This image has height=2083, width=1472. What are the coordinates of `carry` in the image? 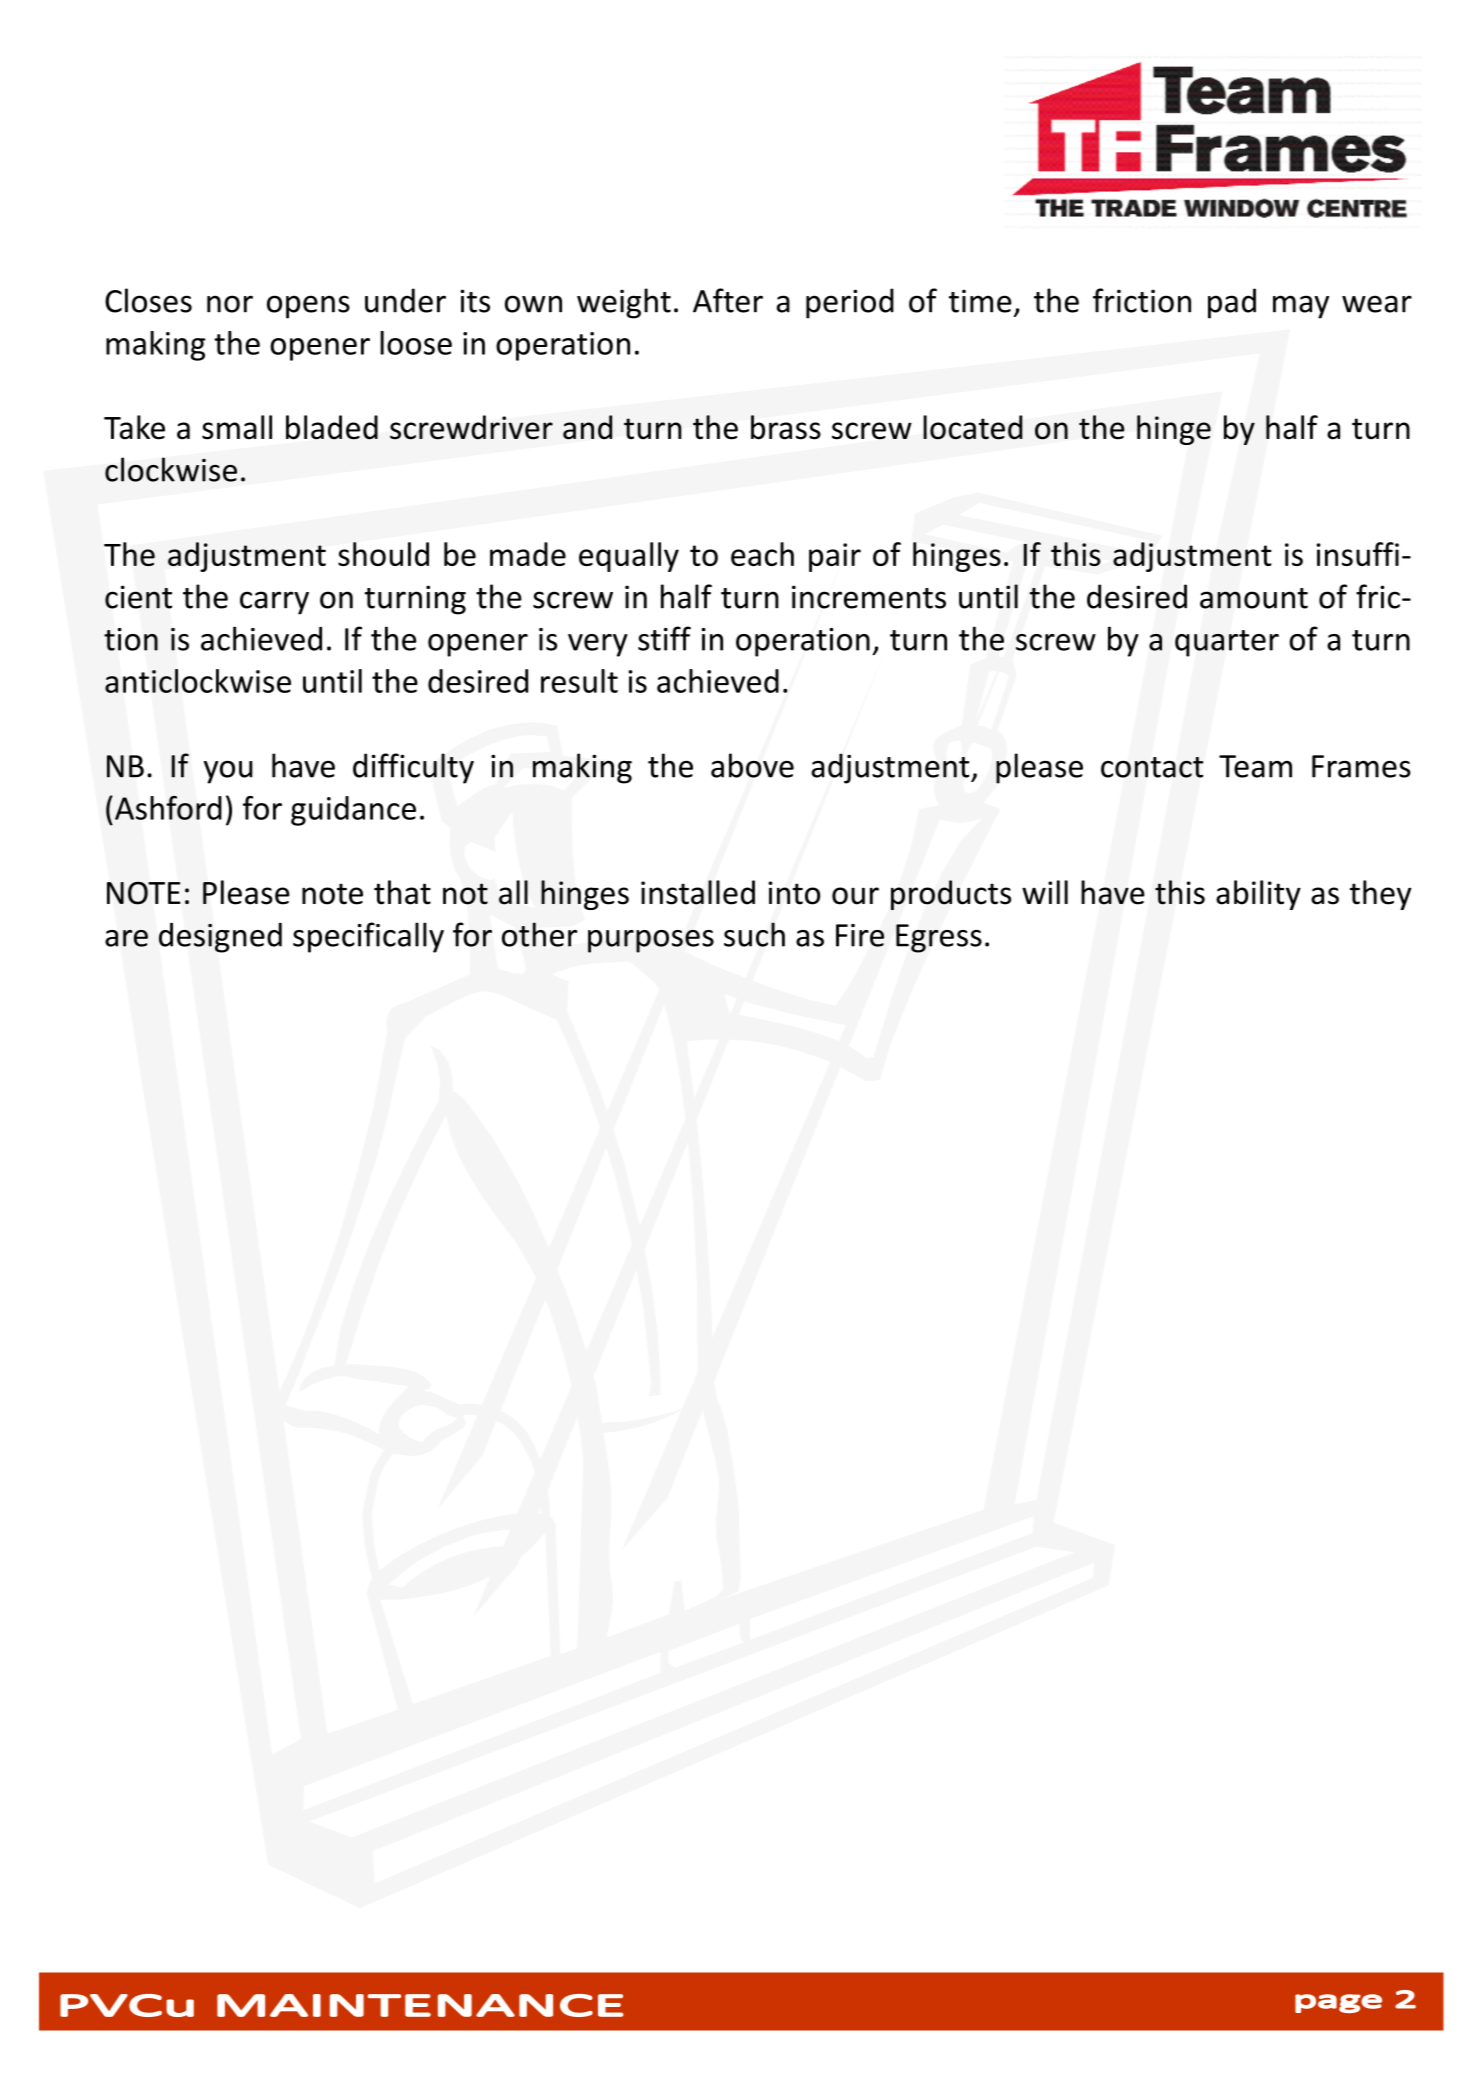 It's located at (274, 603).
